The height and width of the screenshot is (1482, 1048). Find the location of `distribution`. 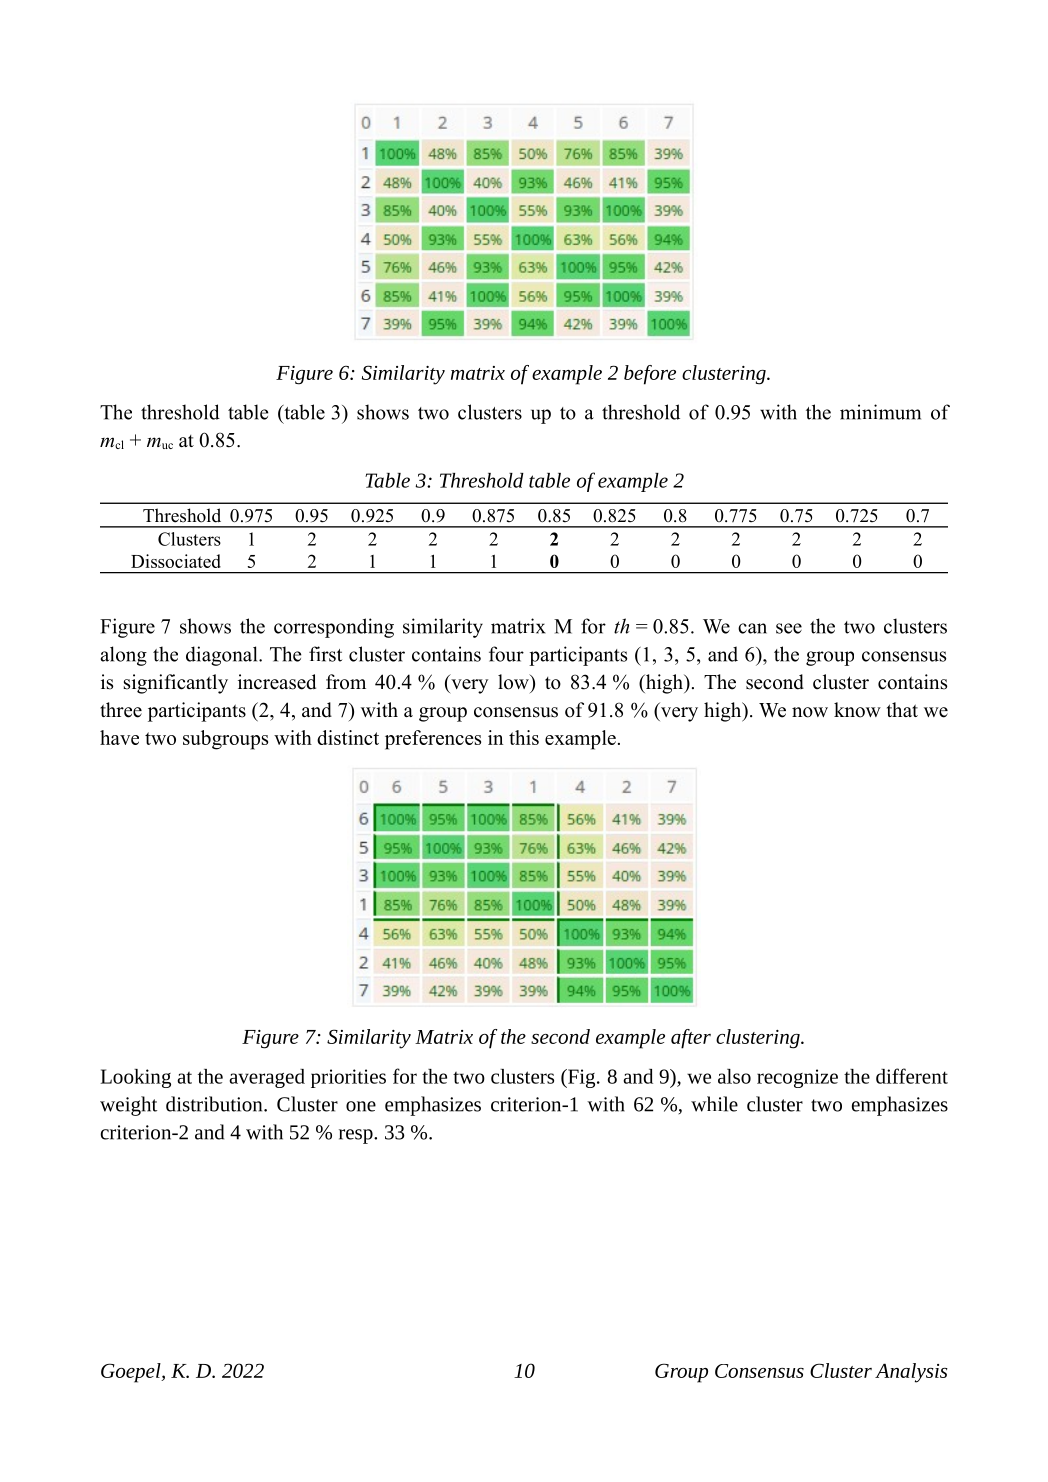

distribution is located at coordinates (215, 1104).
